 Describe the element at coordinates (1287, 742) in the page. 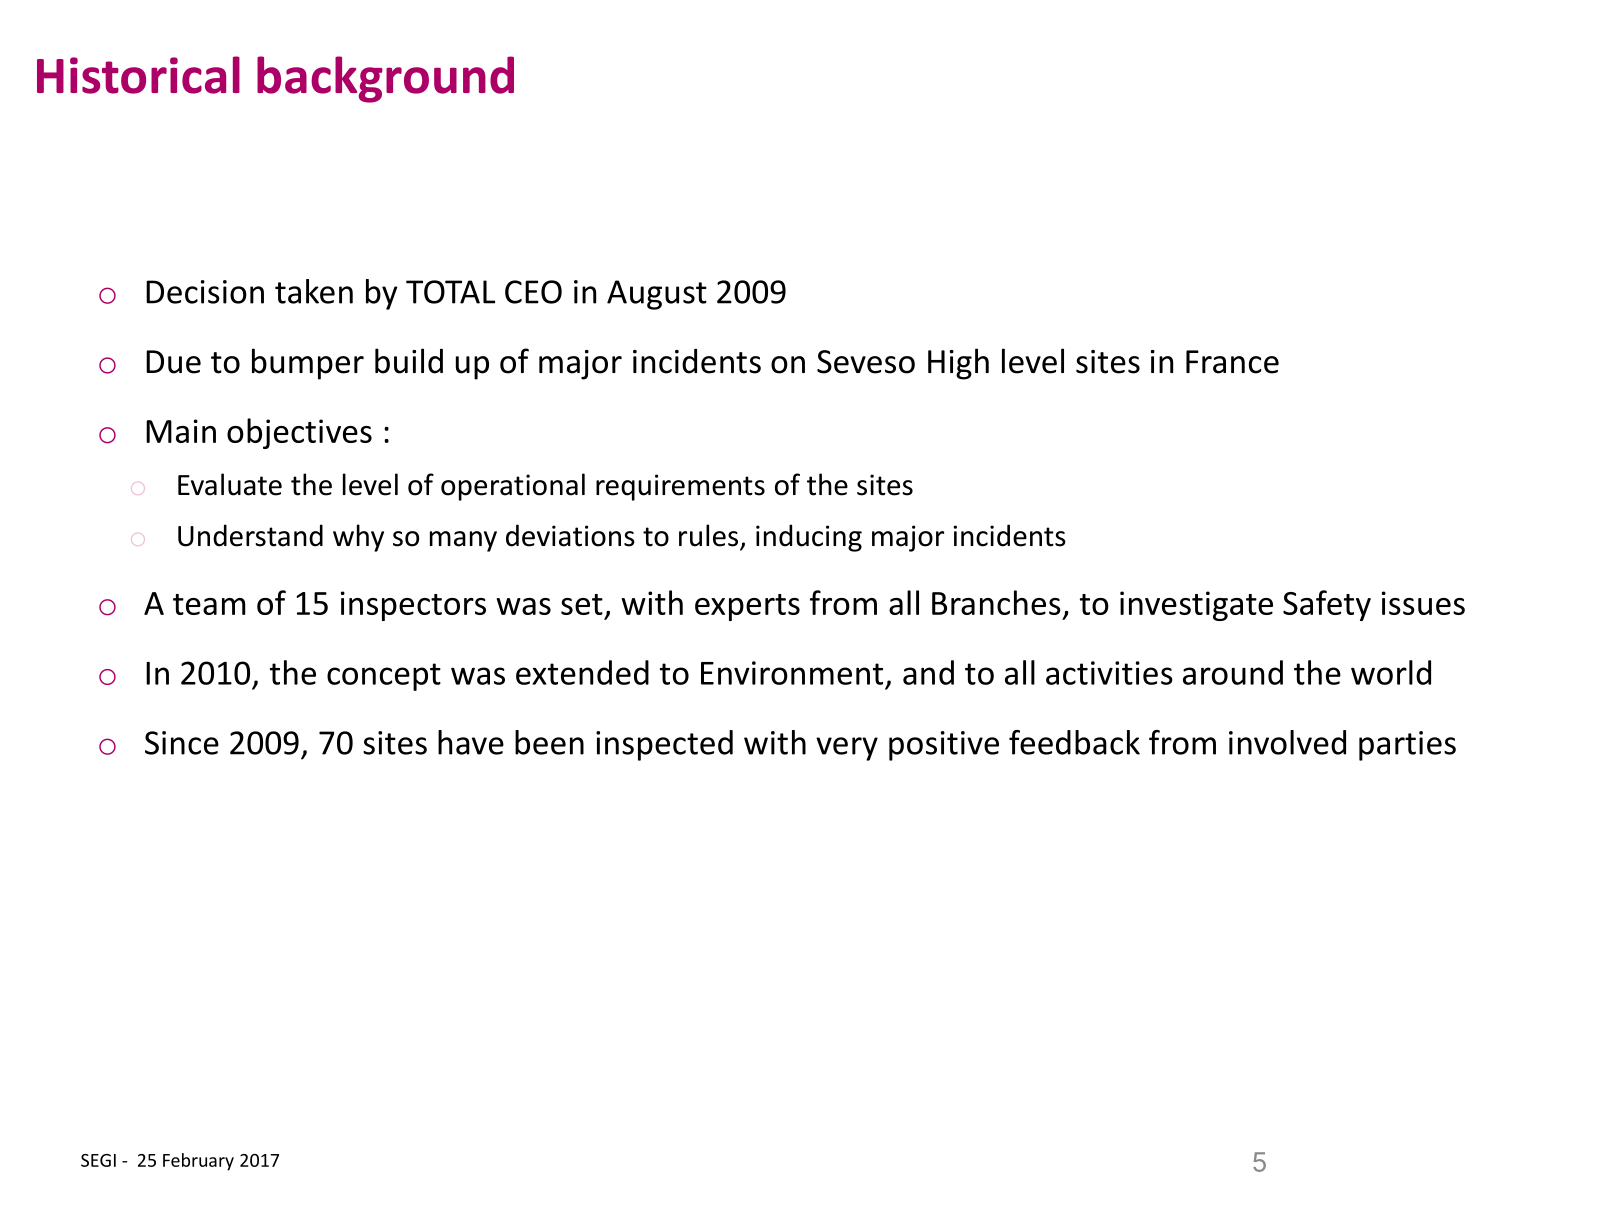

I see `involved` at that location.
